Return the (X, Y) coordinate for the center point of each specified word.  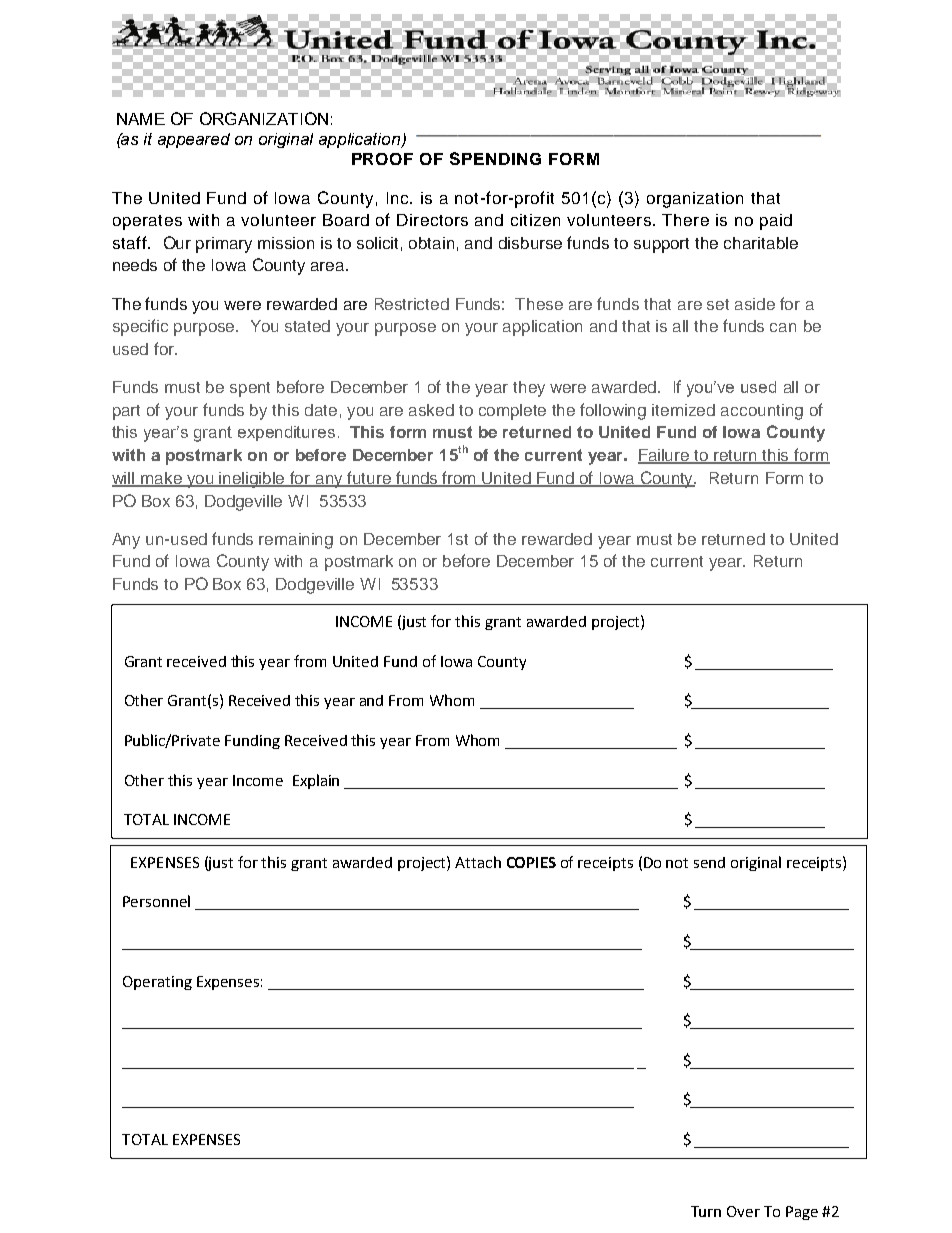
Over (743, 1211)
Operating (157, 983)
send (709, 862)
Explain (316, 781)
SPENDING (495, 158)
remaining (296, 541)
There (685, 220)
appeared (194, 140)
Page (802, 1213)
